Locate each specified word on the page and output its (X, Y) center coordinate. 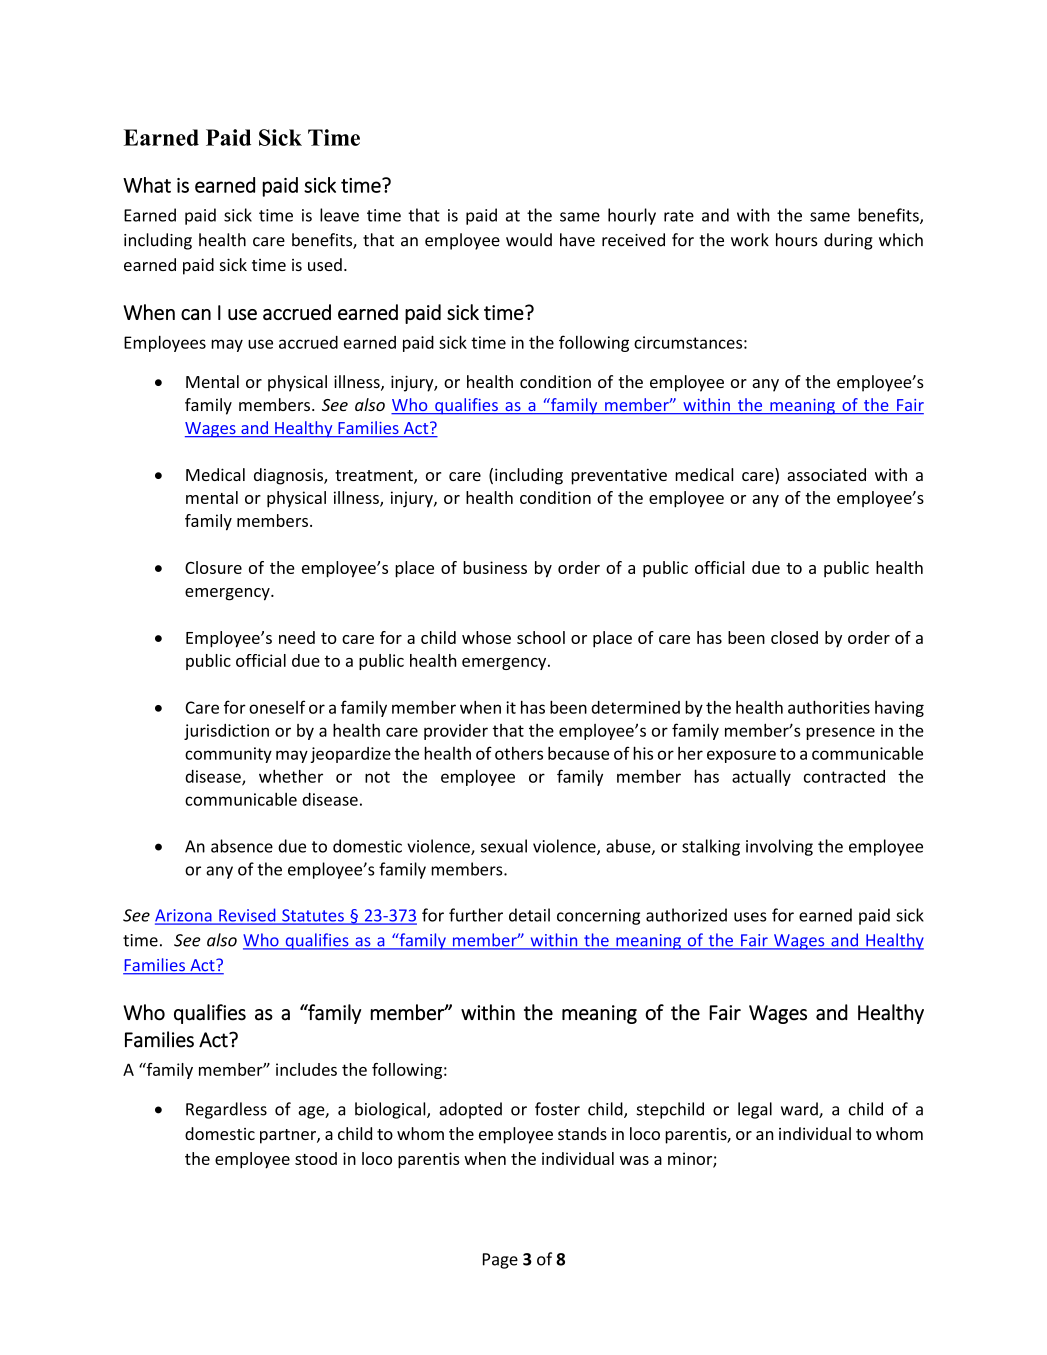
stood (316, 1158)
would (529, 240)
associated (826, 474)
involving (779, 847)
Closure (213, 567)
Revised (247, 916)
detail (529, 915)
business (495, 567)
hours (797, 240)
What (147, 185)
